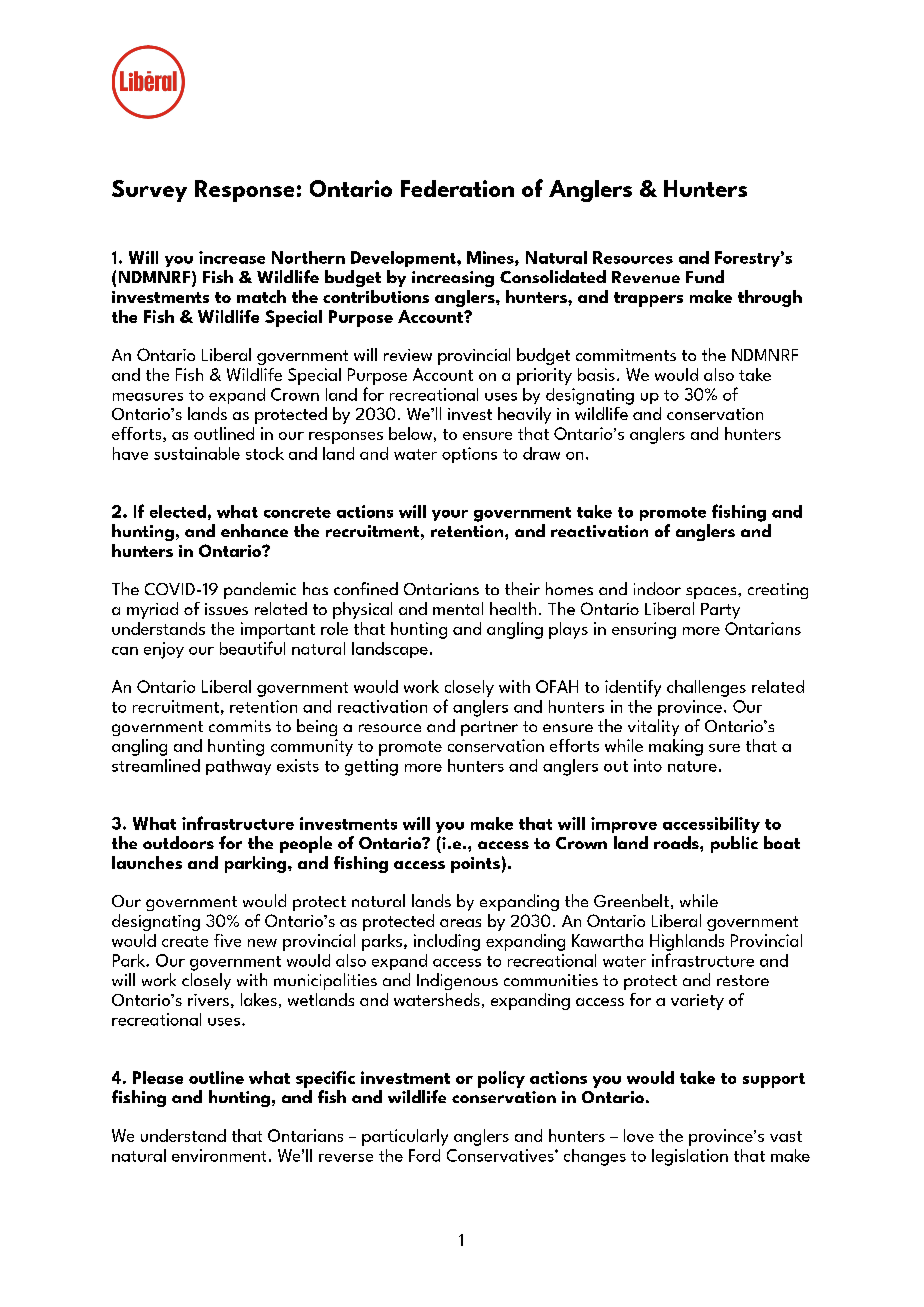 The width and height of the page is (924, 1307). Describe the element at coordinates (178, 842) in the page. I see `outdoors` at that location.
